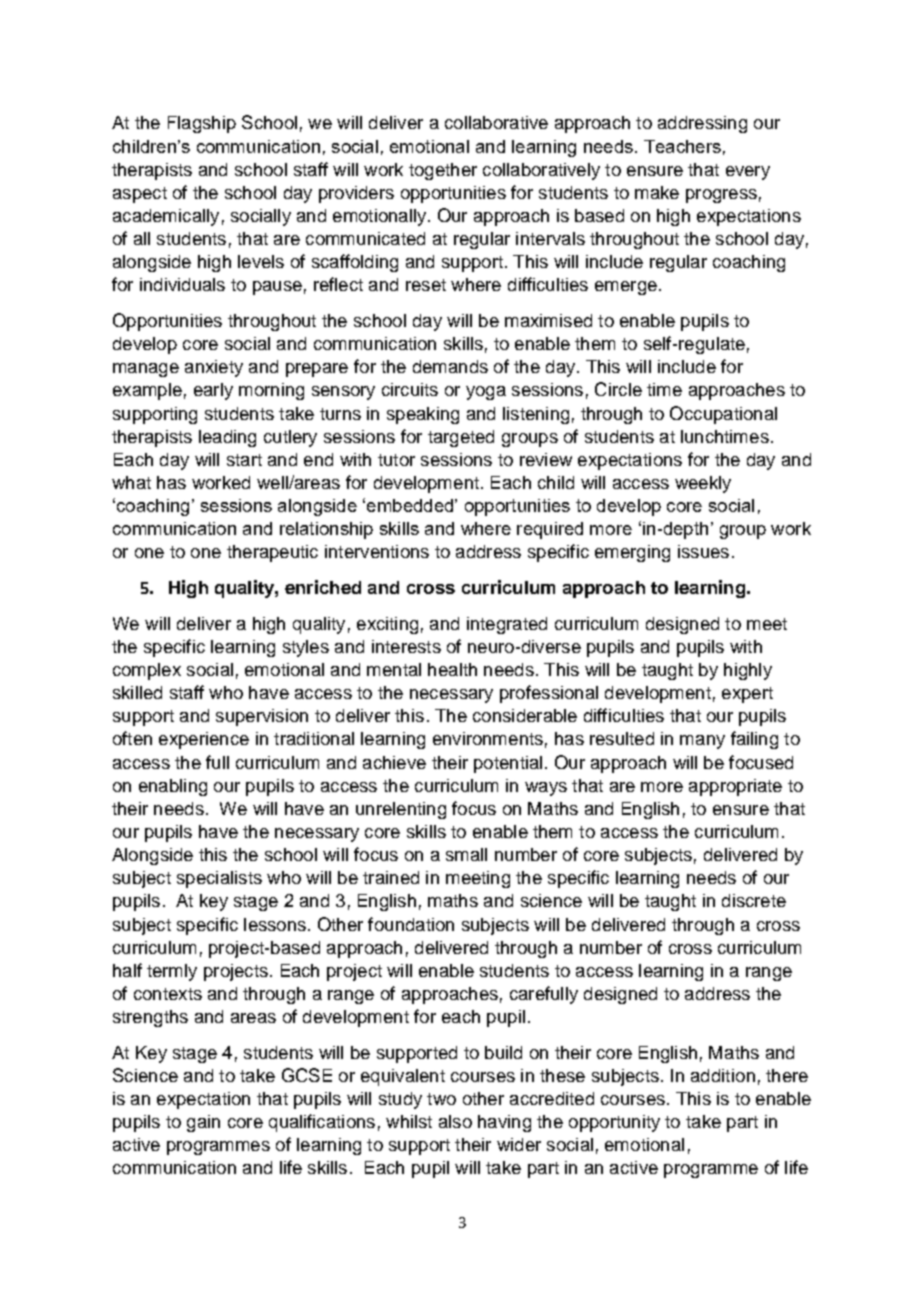 The image size is (924, 1308). Describe the element at coordinates (203, 1123) in the screenshot. I see `gain` at that location.
